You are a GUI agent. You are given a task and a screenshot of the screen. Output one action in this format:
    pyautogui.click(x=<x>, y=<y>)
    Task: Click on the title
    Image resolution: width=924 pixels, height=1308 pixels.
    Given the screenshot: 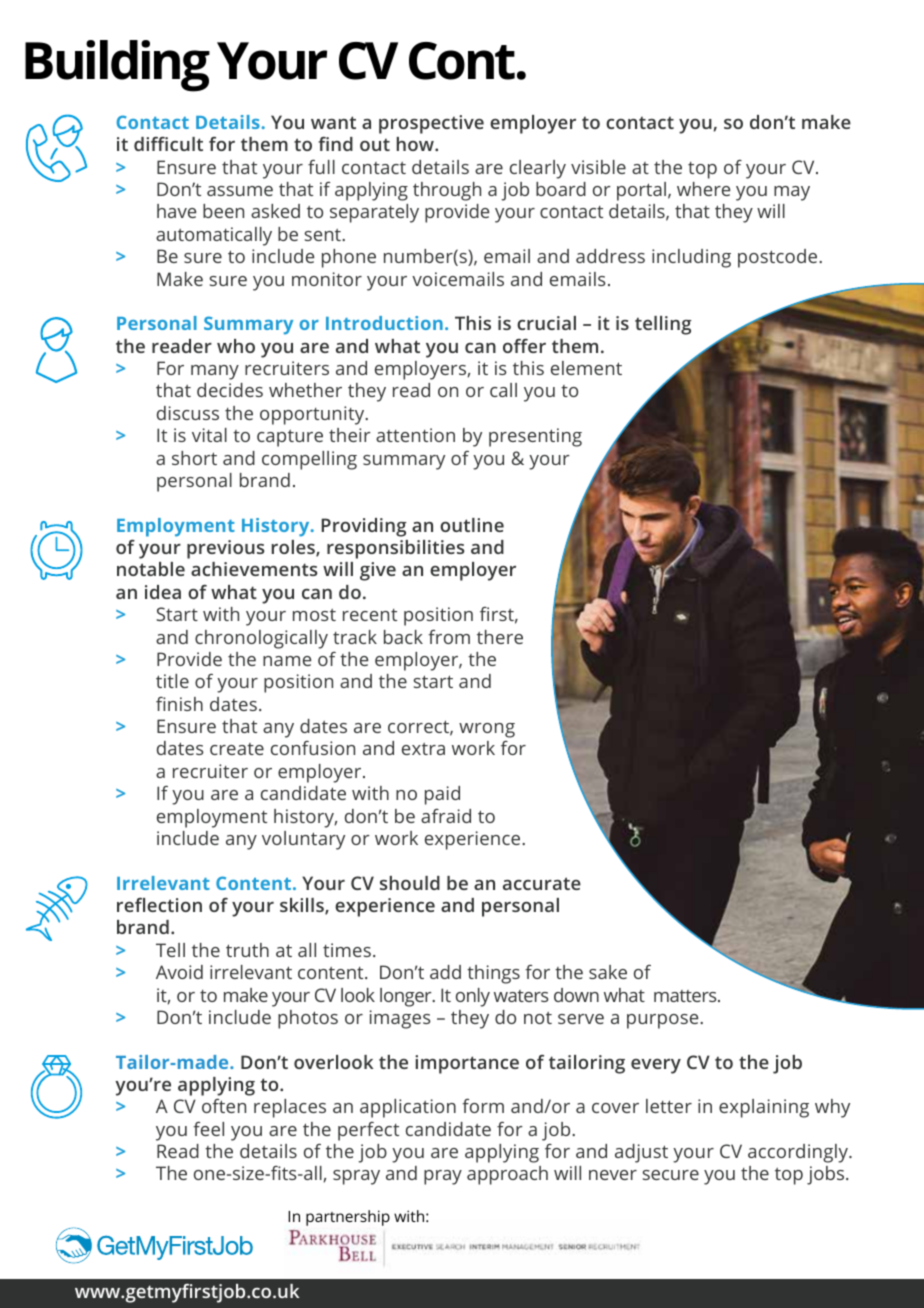 What is the action you would take?
    pyautogui.click(x=172, y=681)
